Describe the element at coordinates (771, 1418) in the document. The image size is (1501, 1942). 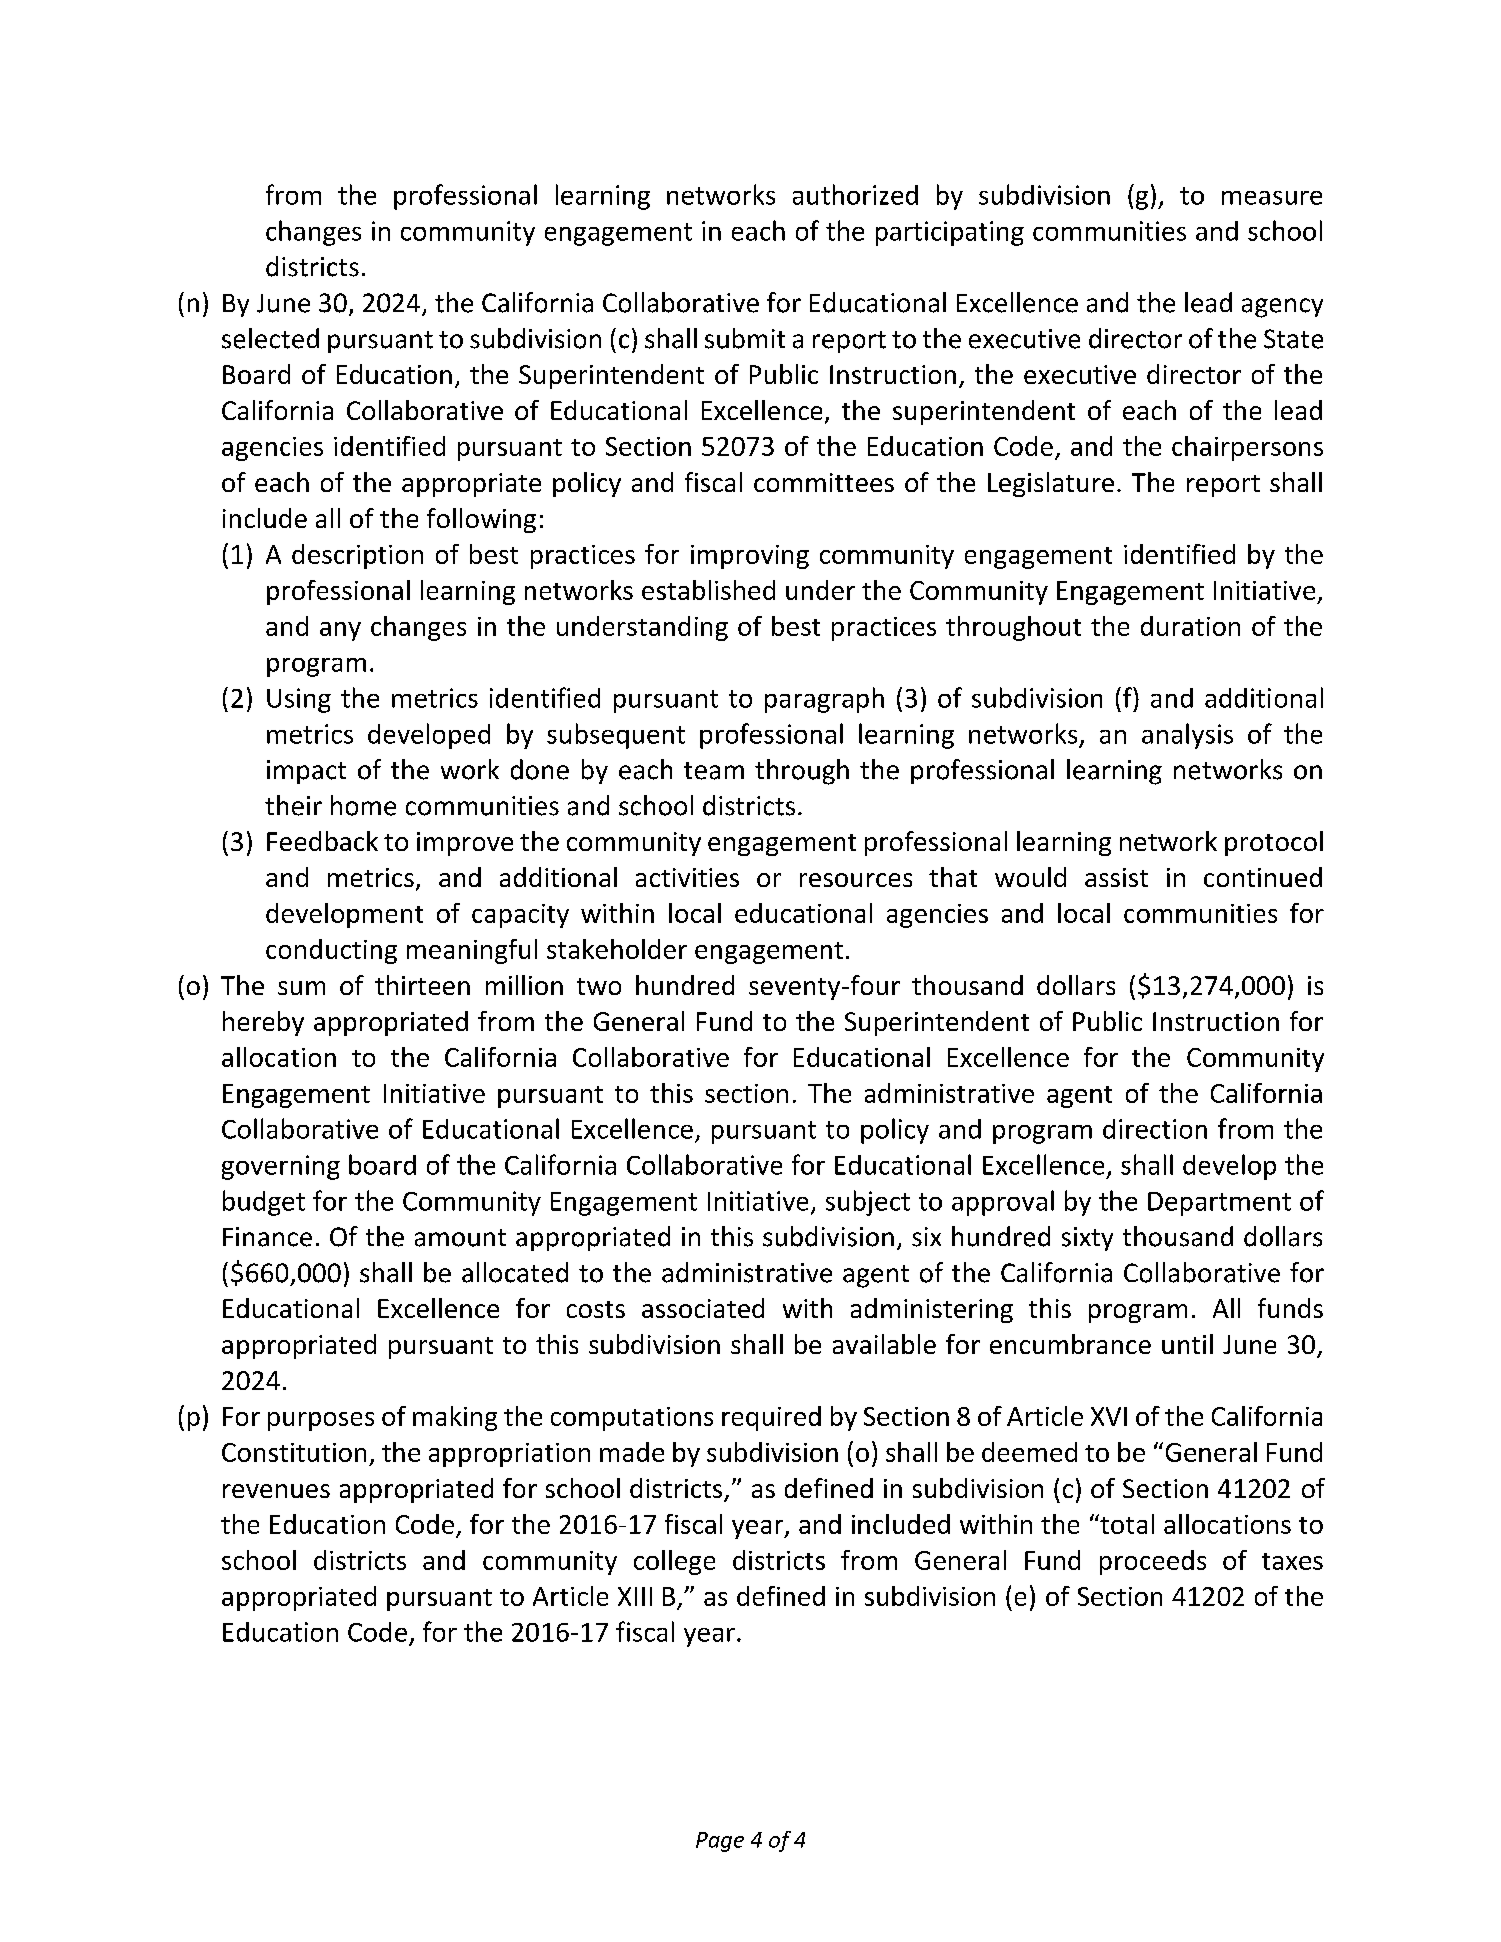
I see `required` at that location.
